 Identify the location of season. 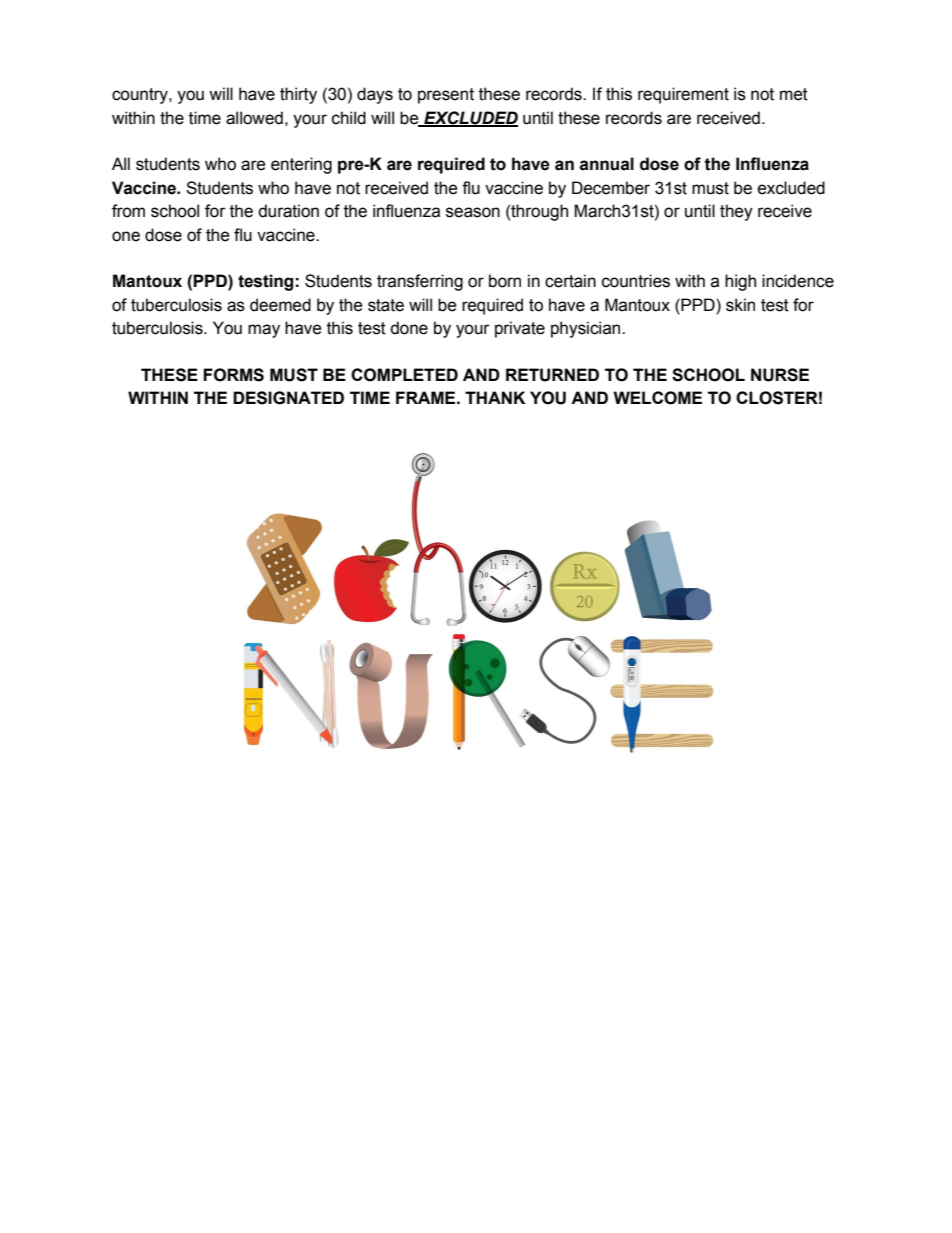
(473, 212).
